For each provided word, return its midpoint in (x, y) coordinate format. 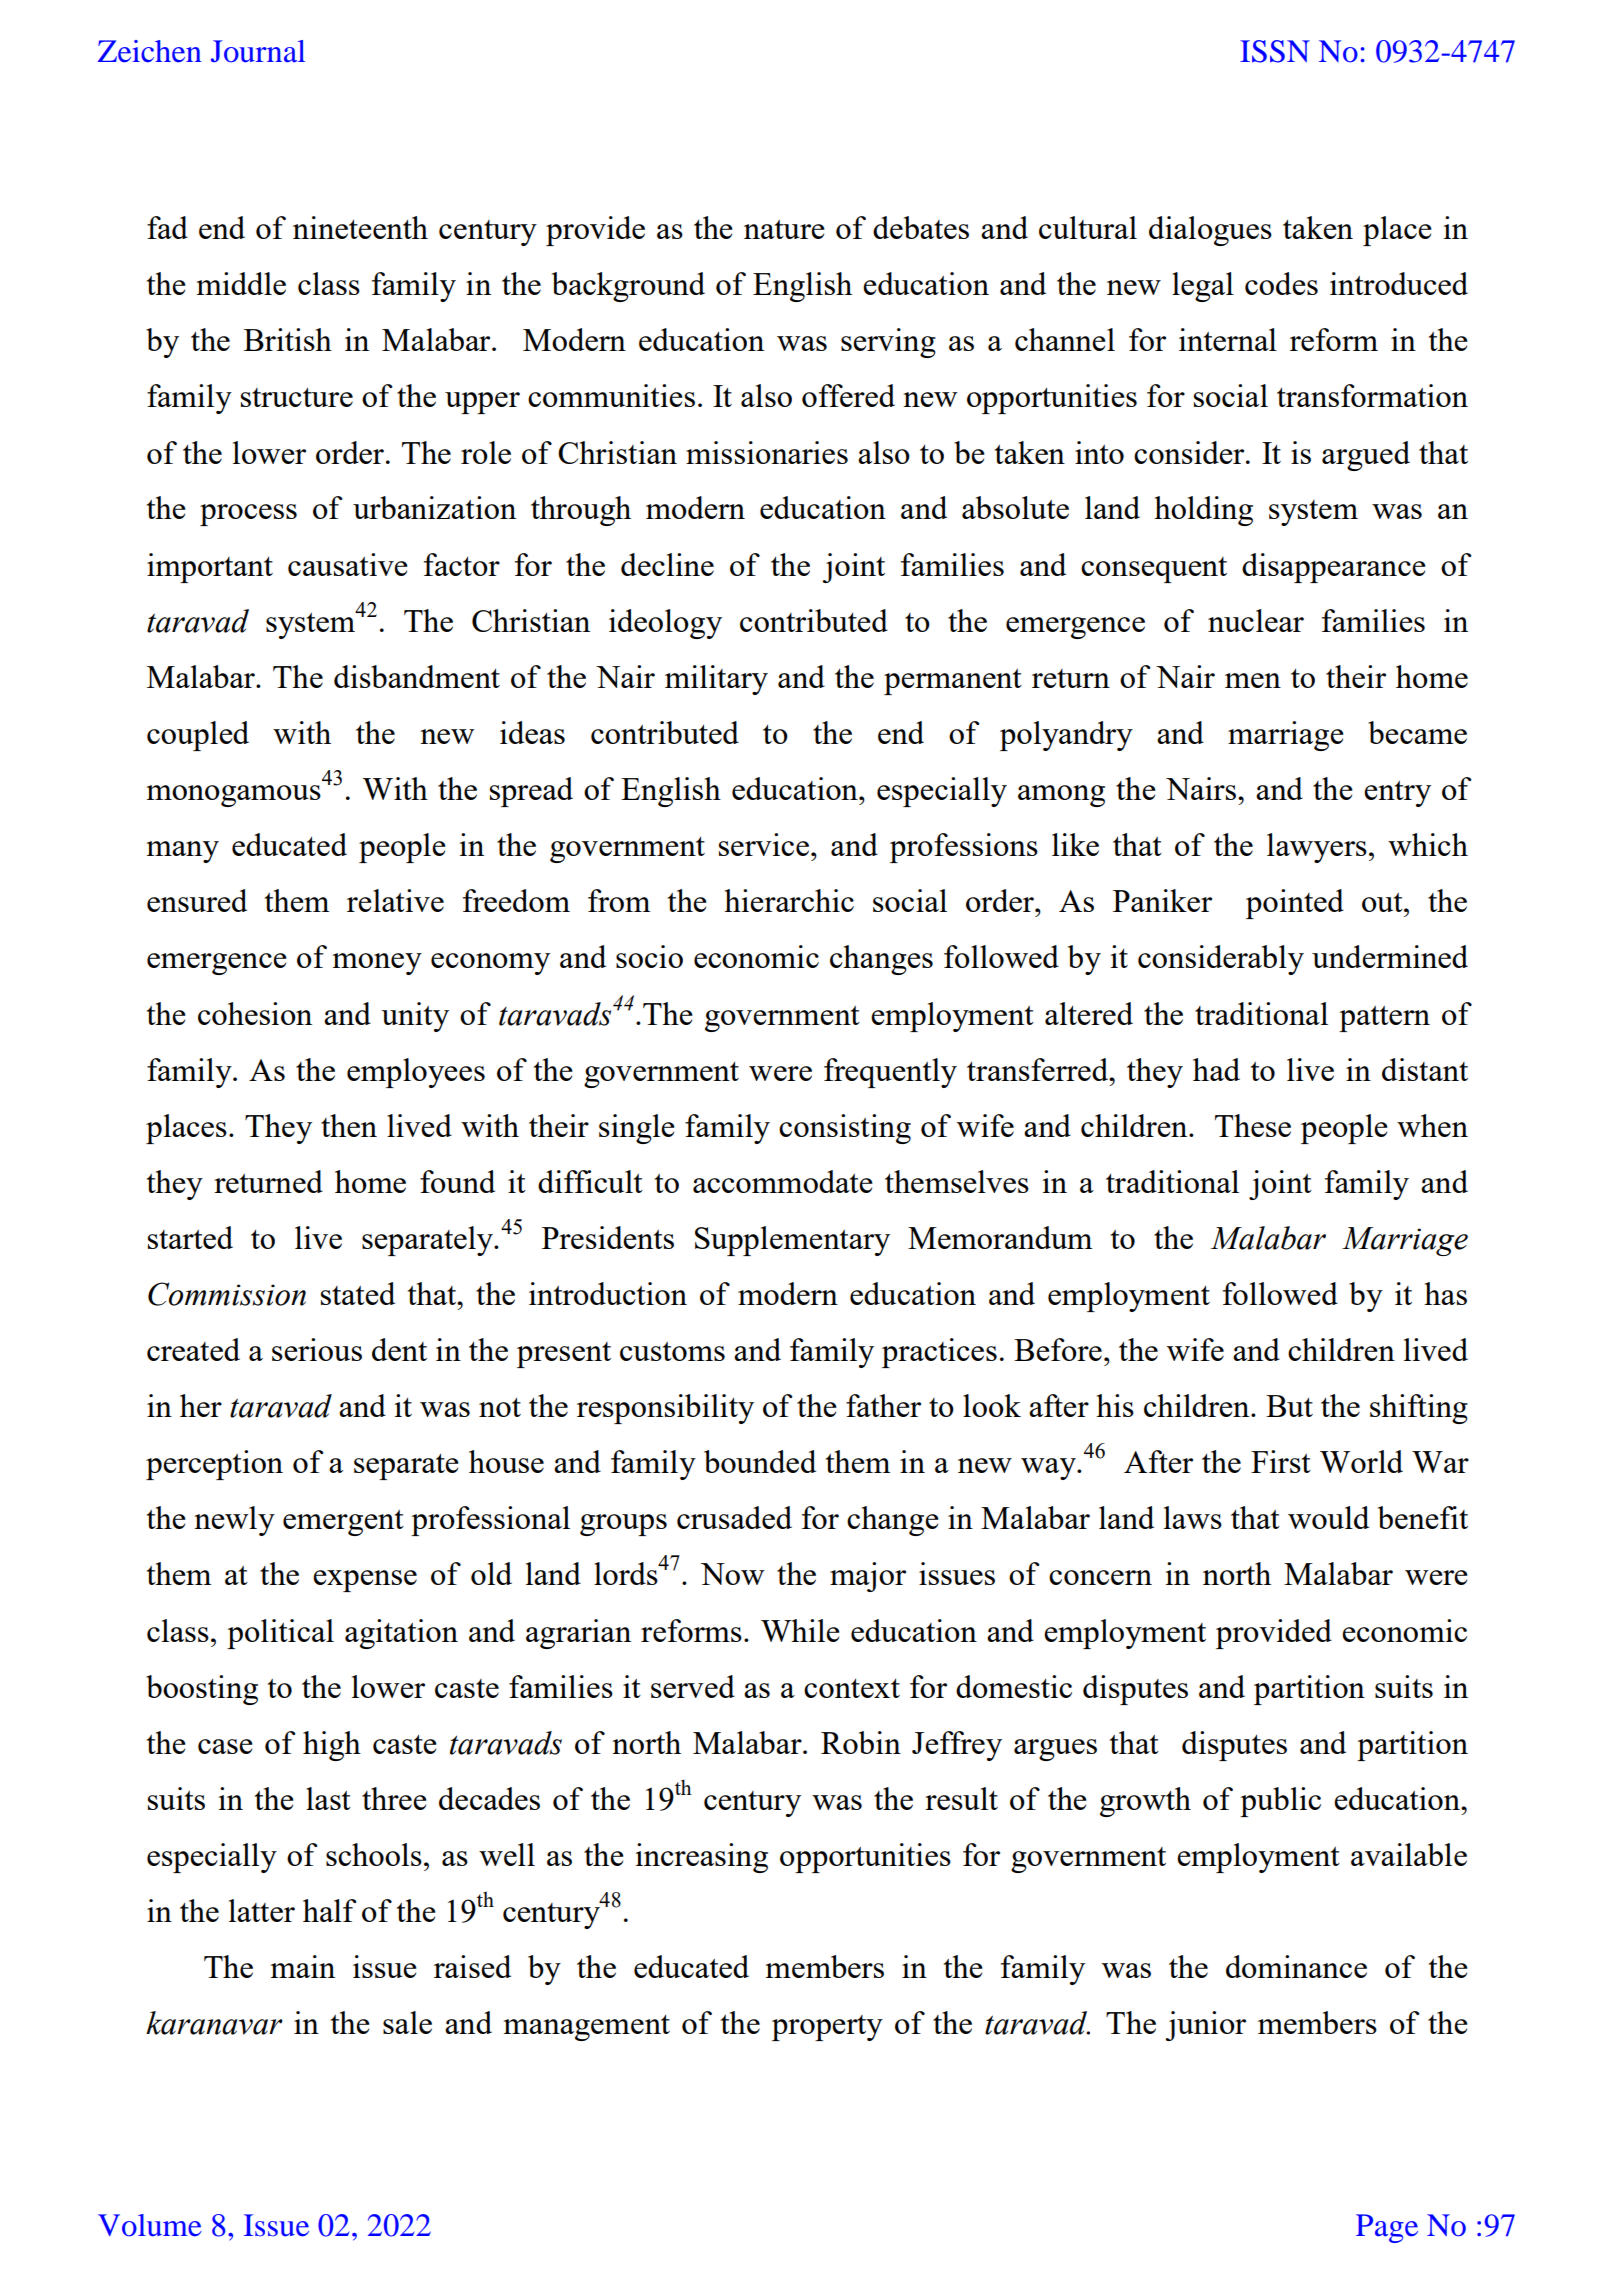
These (1253, 1125)
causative (347, 564)
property (827, 2028)
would (1328, 1517)
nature (784, 229)
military (716, 680)
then (349, 1125)
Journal (258, 51)
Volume (150, 2225)
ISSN (1275, 51)
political (280, 1634)
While (800, 1630)
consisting (845, 1129)
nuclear (1256, 620)
